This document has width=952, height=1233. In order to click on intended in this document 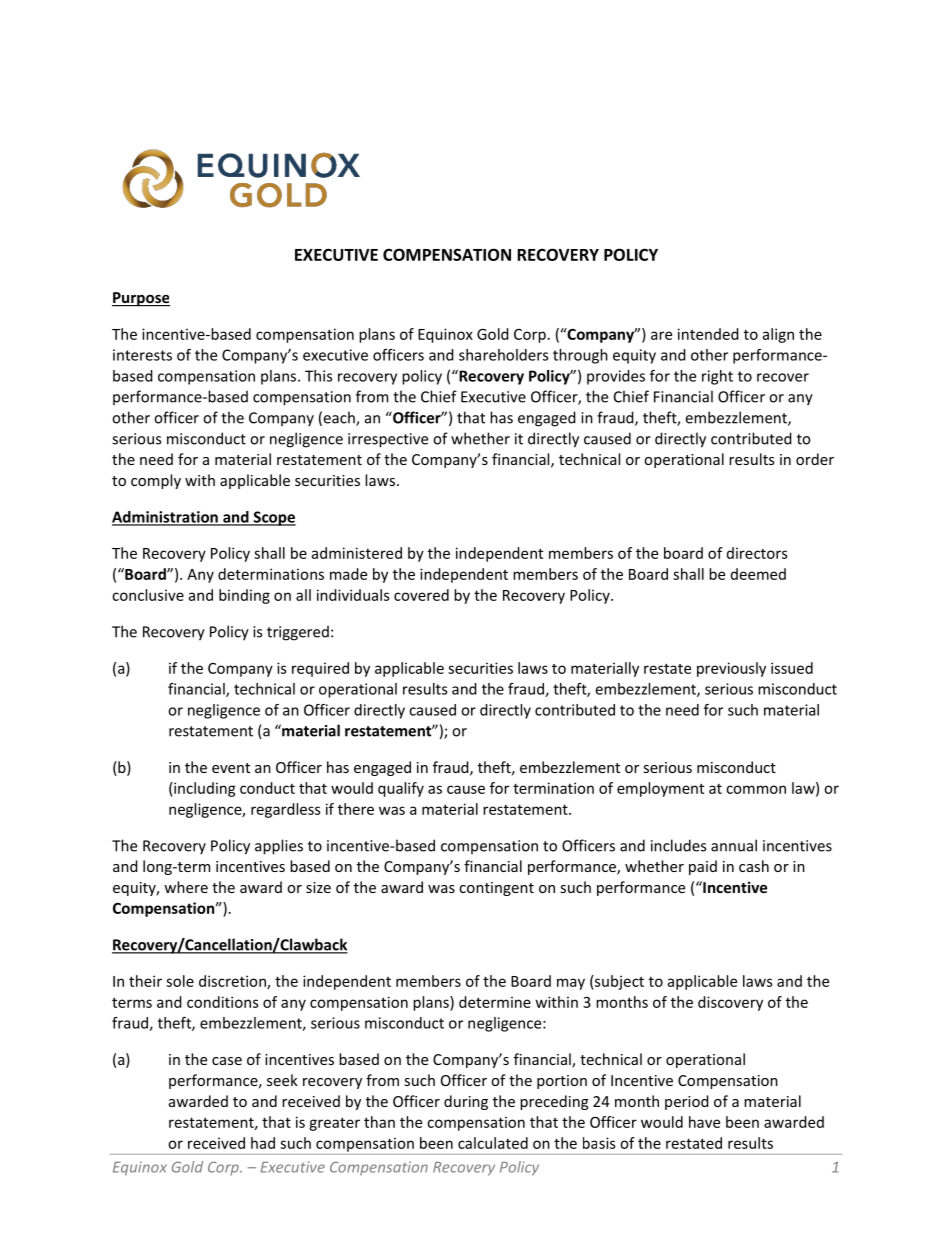, I will do `click(708, 334)`.
